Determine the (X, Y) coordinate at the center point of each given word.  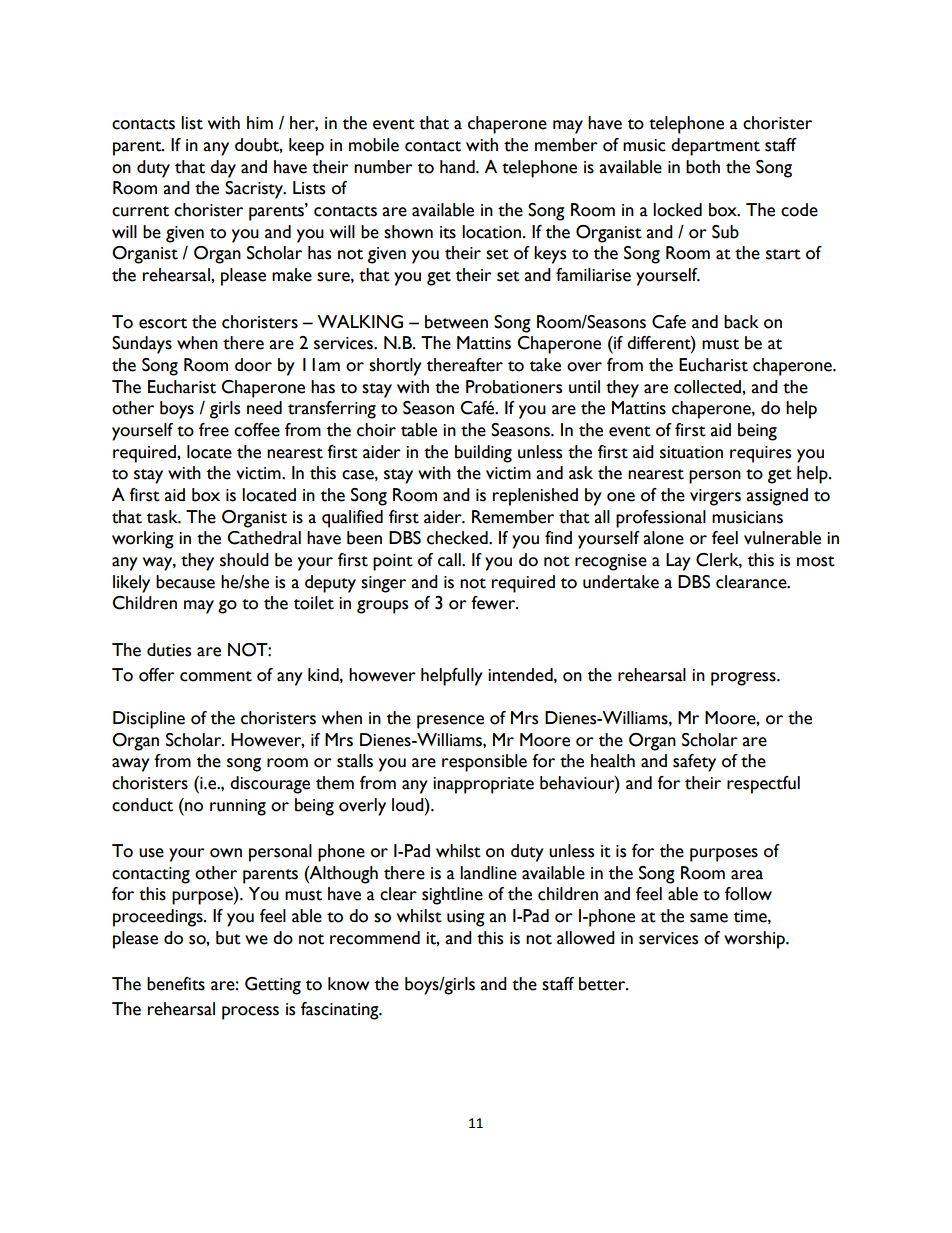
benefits (176, 984)
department (715, 147)
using (466, 918)
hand (458, 167)
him (260, 122)
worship (755, 940)
